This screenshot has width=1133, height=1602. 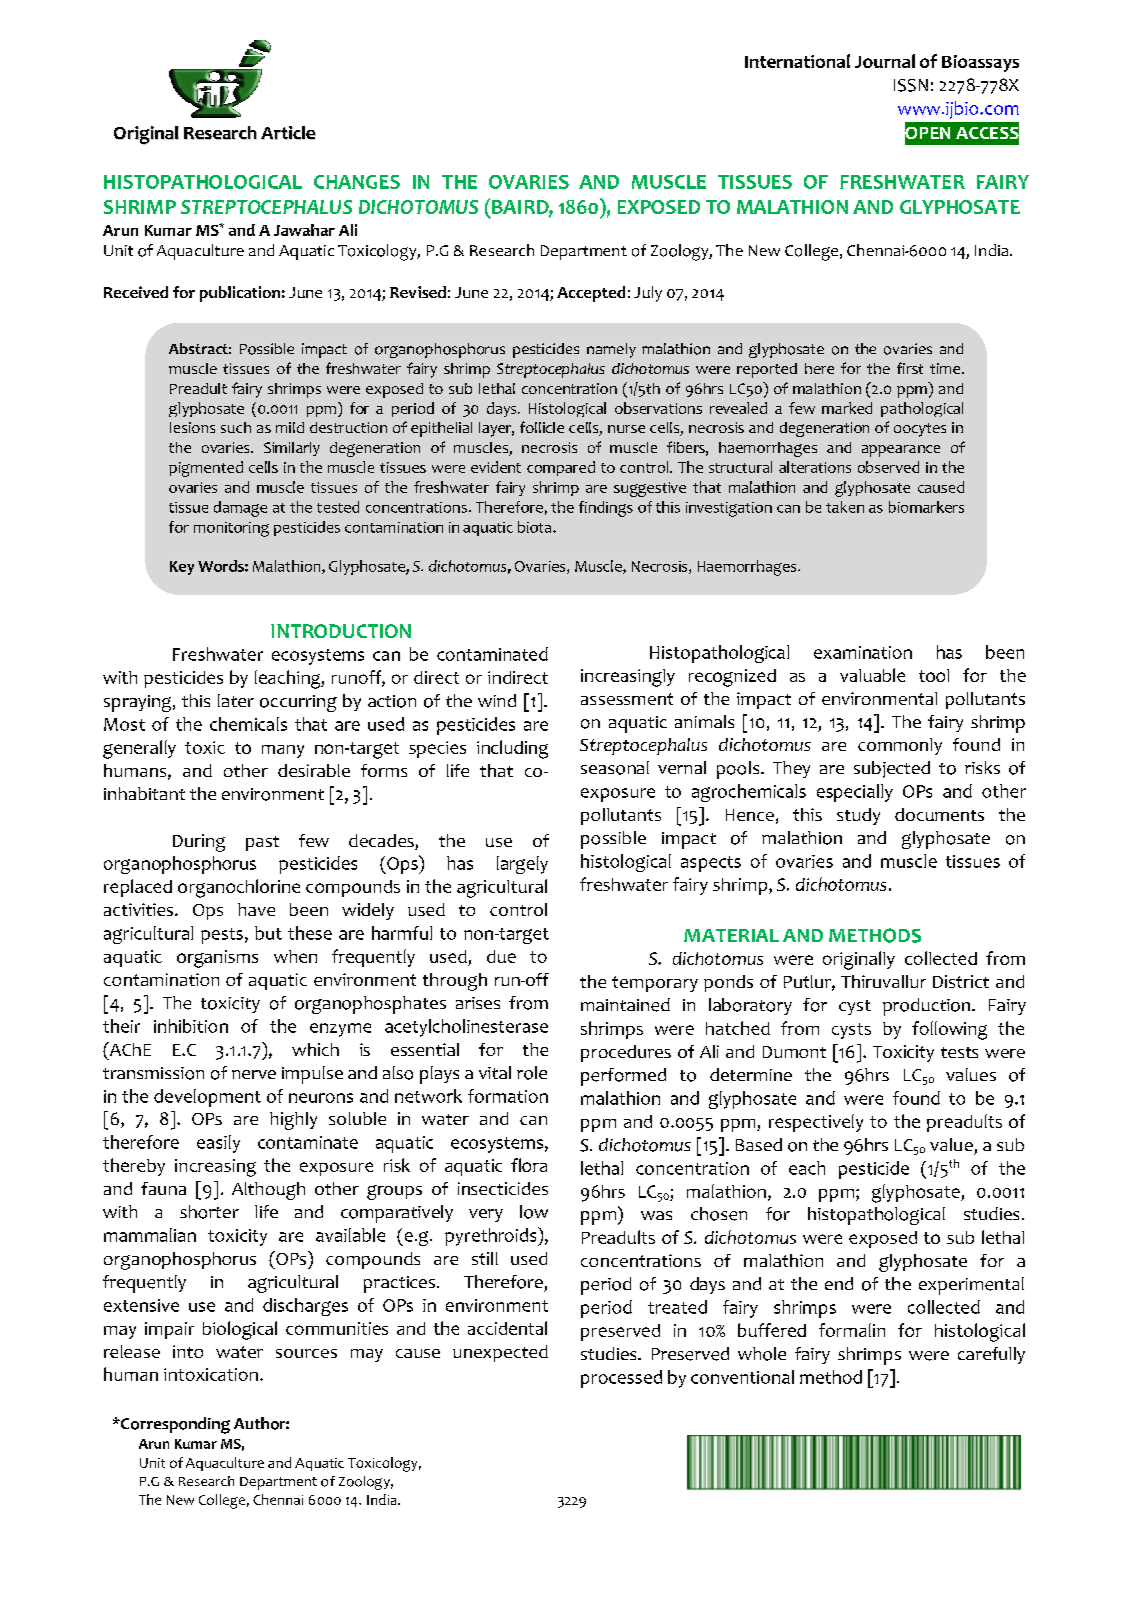 I want to click on biomarkers, so click(x=926, y=507).
